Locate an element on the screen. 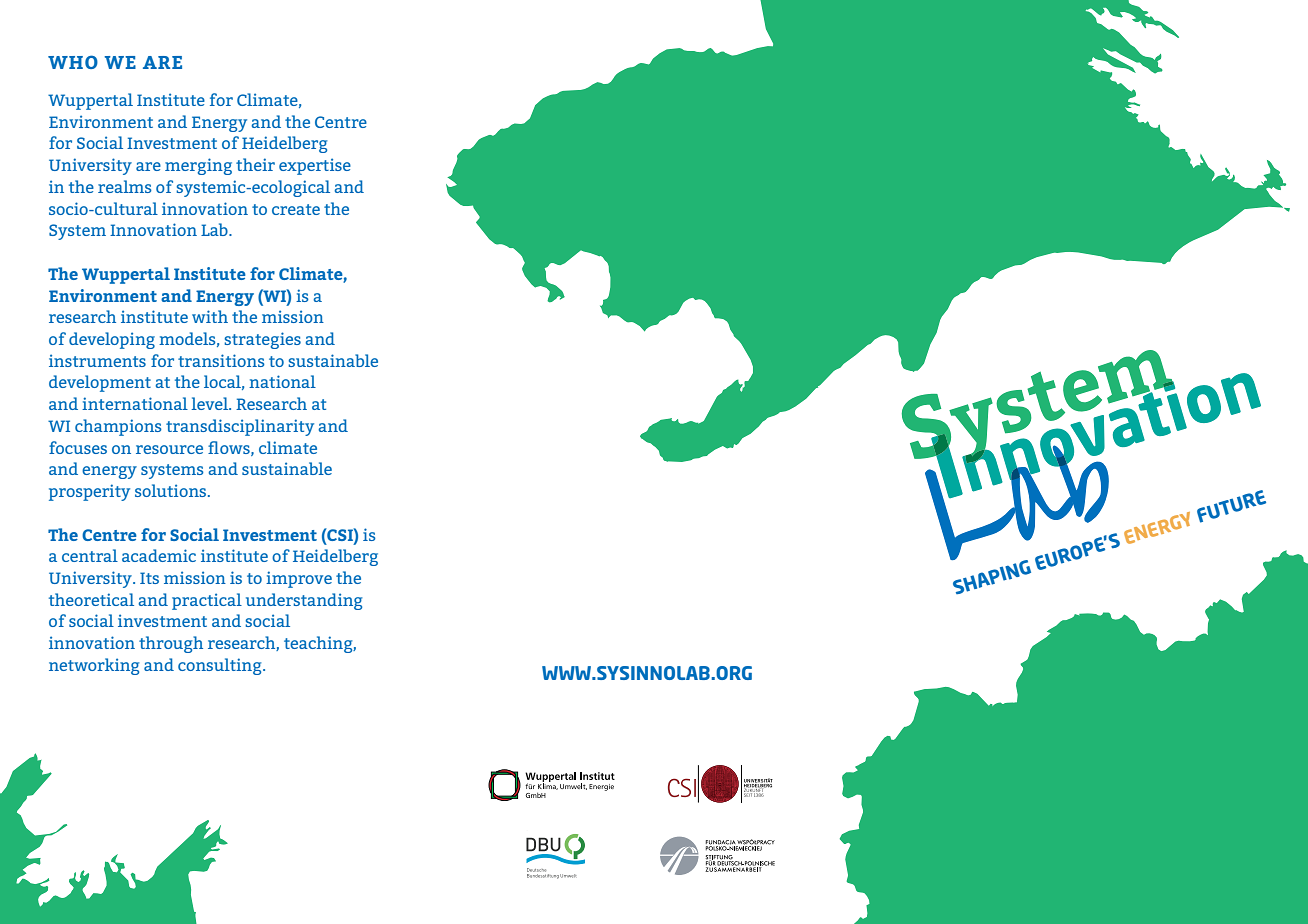  through is located at coordinates (171, 644).
